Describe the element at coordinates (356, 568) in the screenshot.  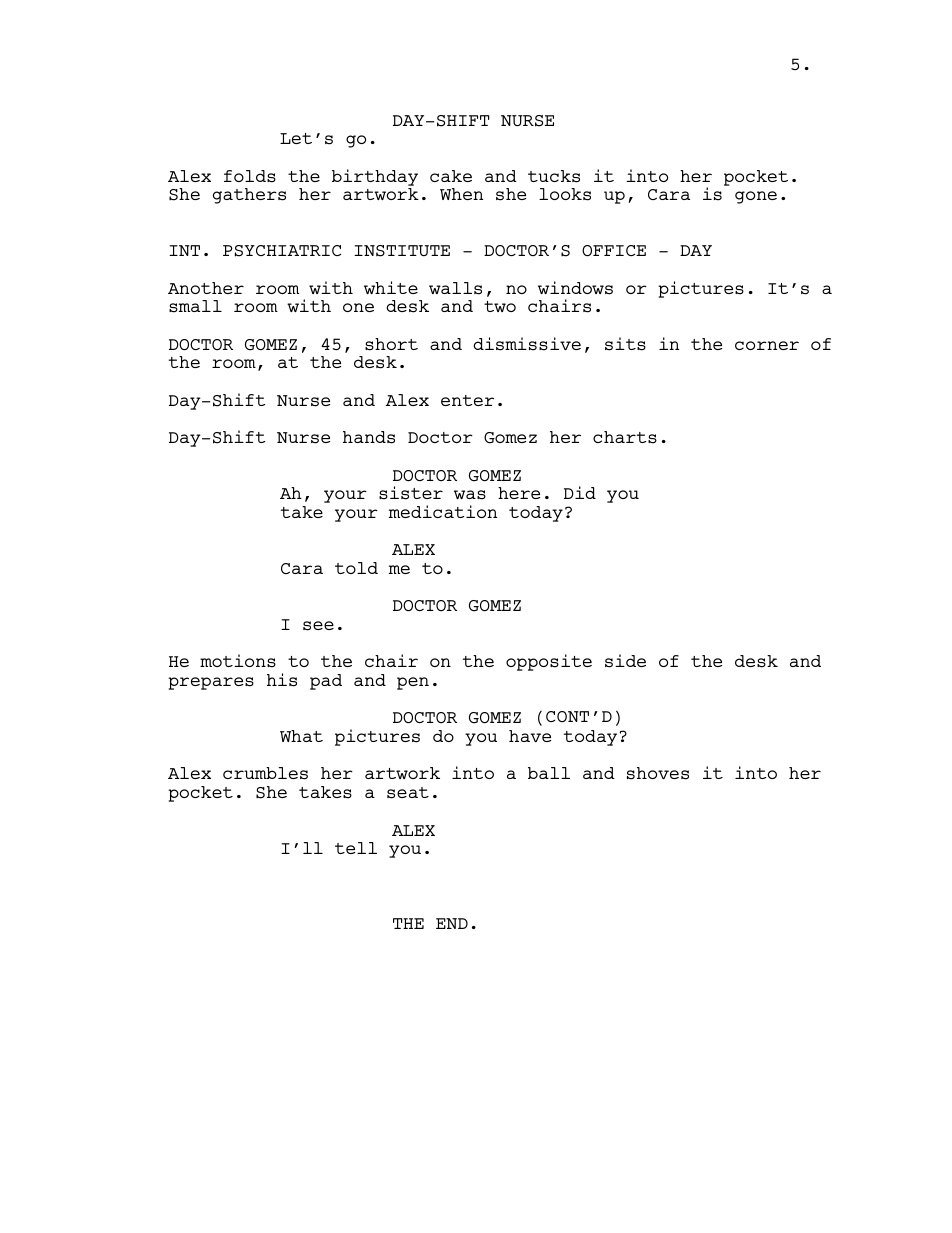
I see `told` at that location.
